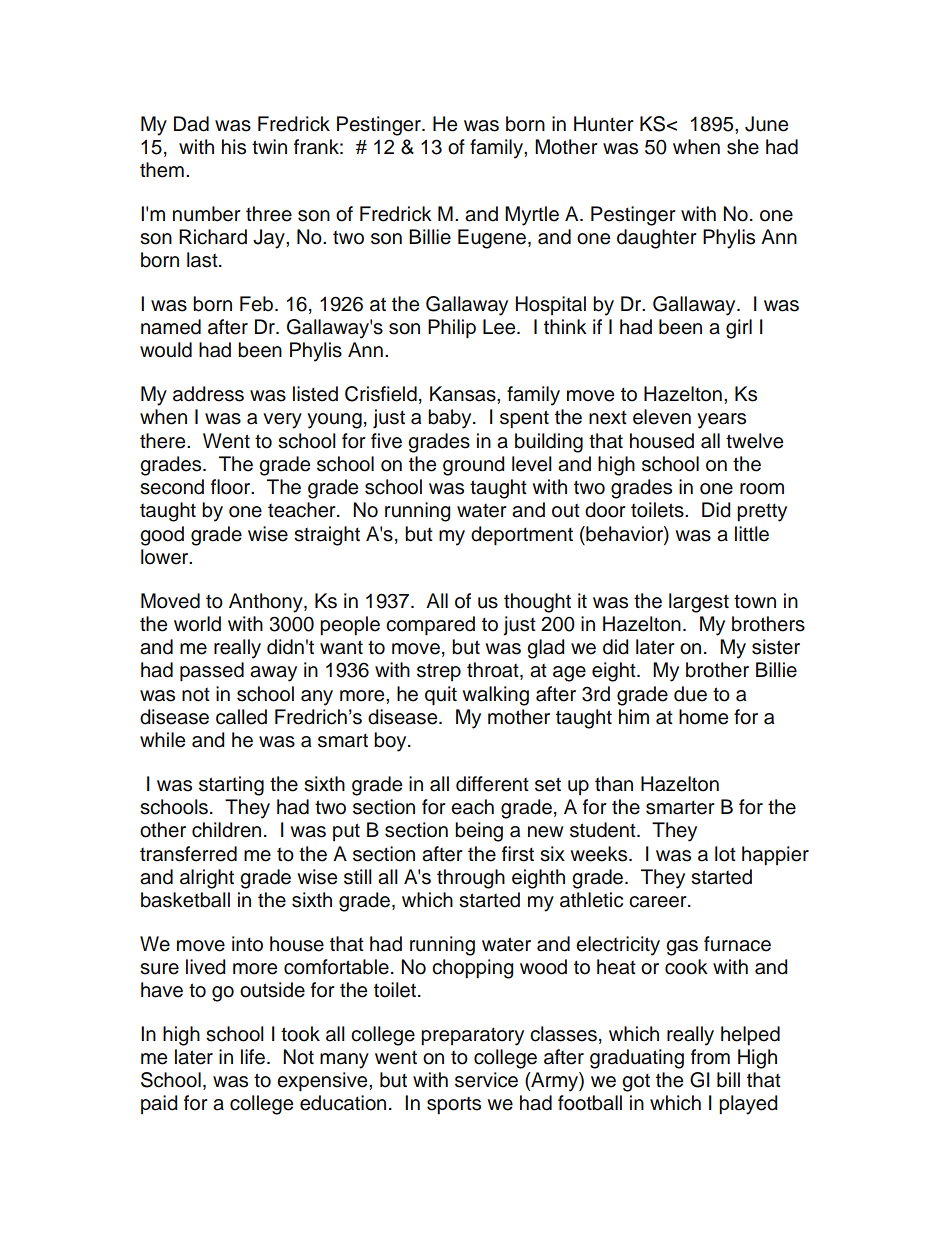  What do you see at coordinates (743, 147) in the screenshot?
I see `she` at bounding box center [743, 147].
